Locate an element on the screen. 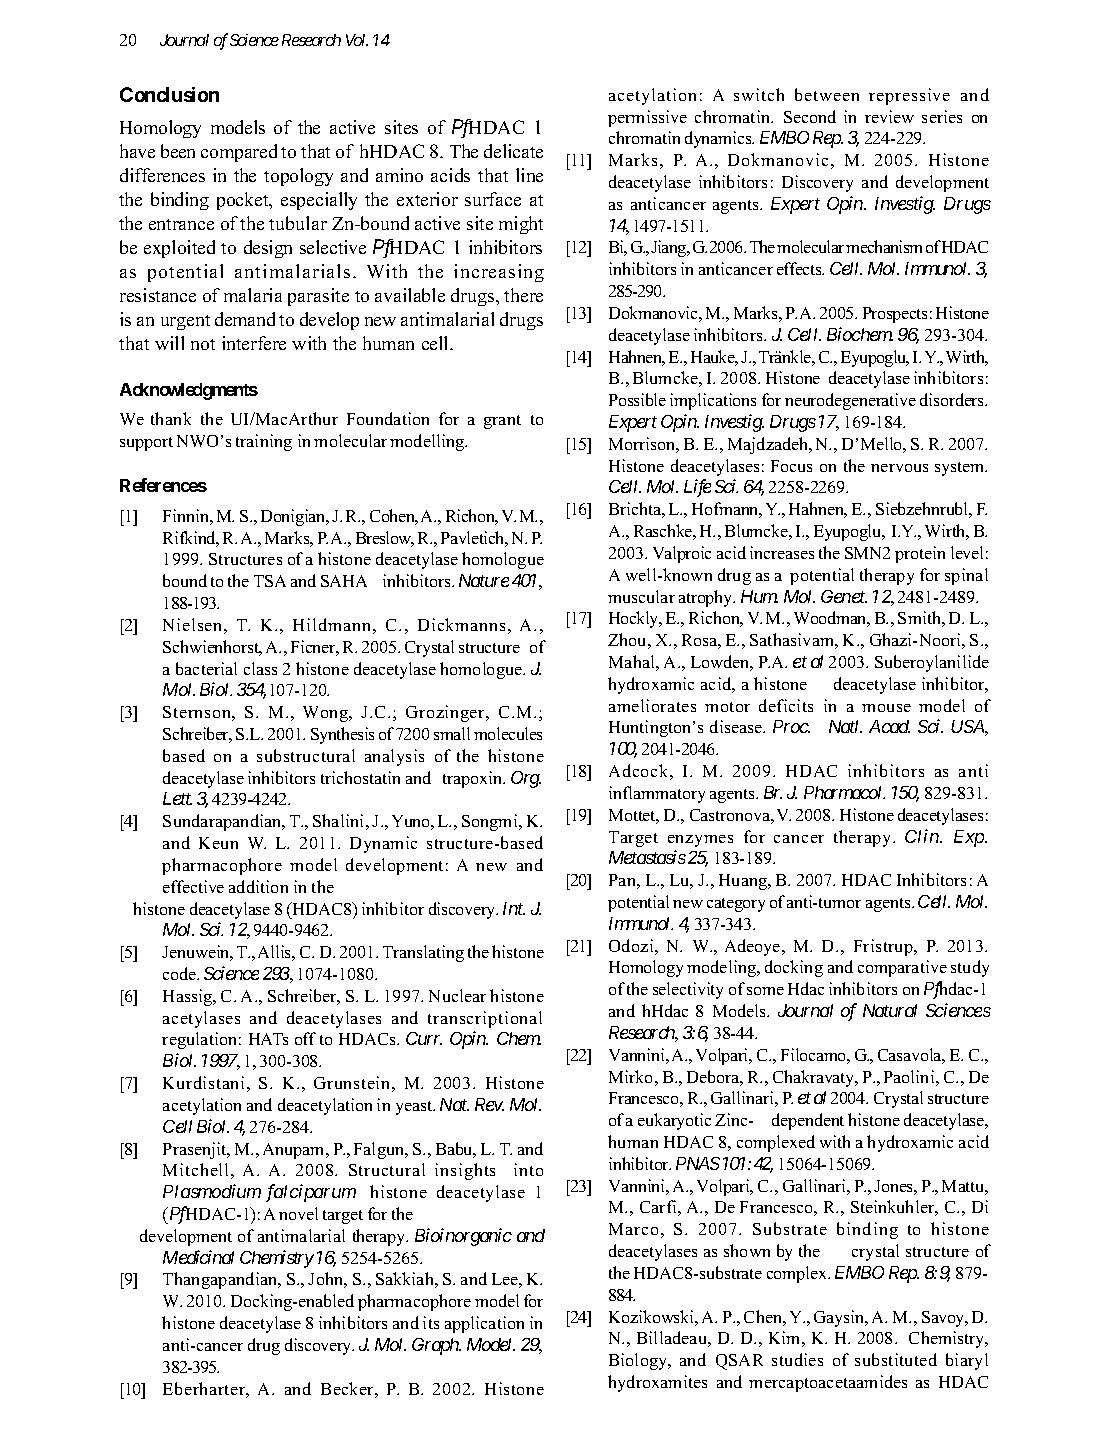 The image size is (1112, 1440). training is located at coordinates (264, 442).
